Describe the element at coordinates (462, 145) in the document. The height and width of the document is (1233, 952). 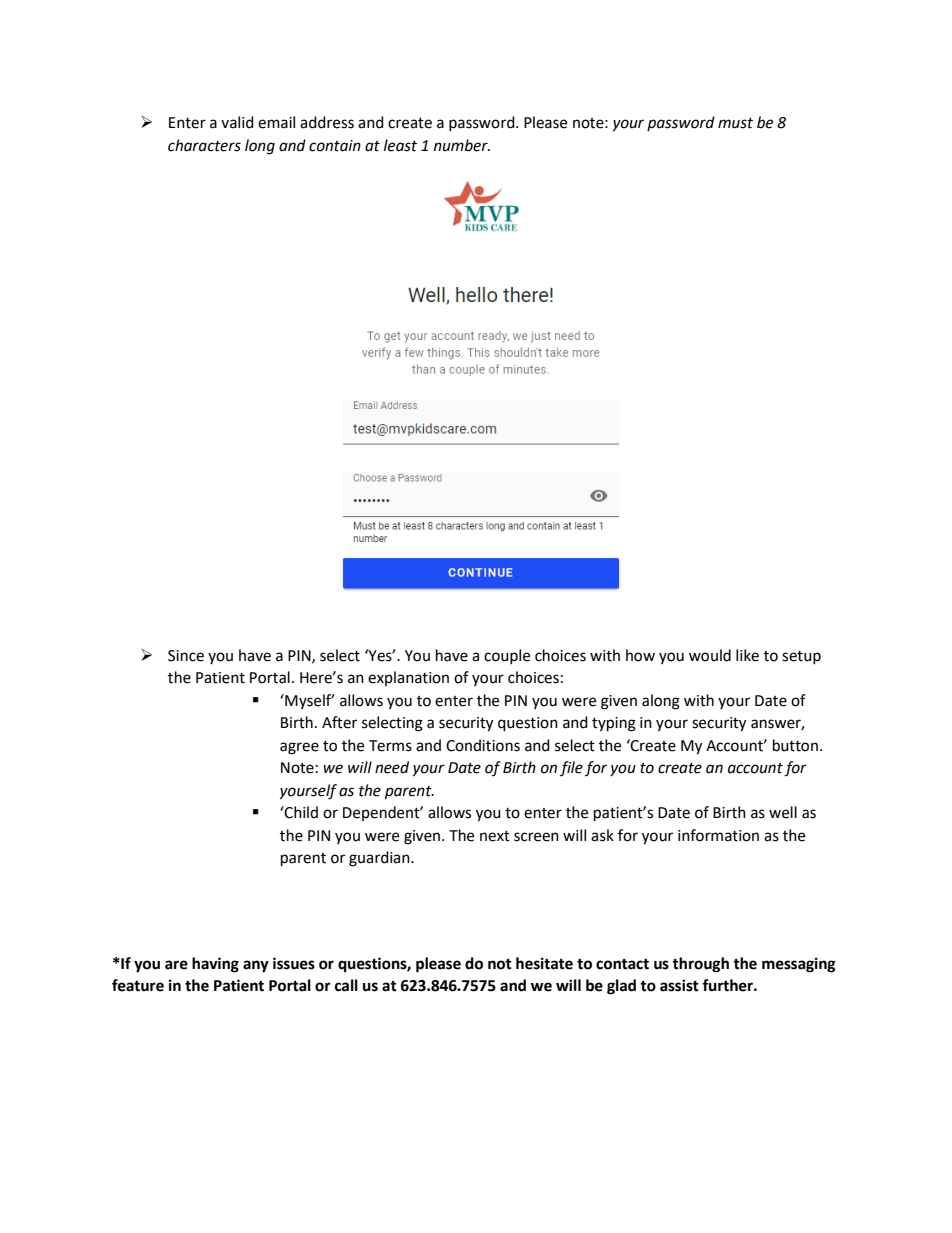
I see `number` at that location.
